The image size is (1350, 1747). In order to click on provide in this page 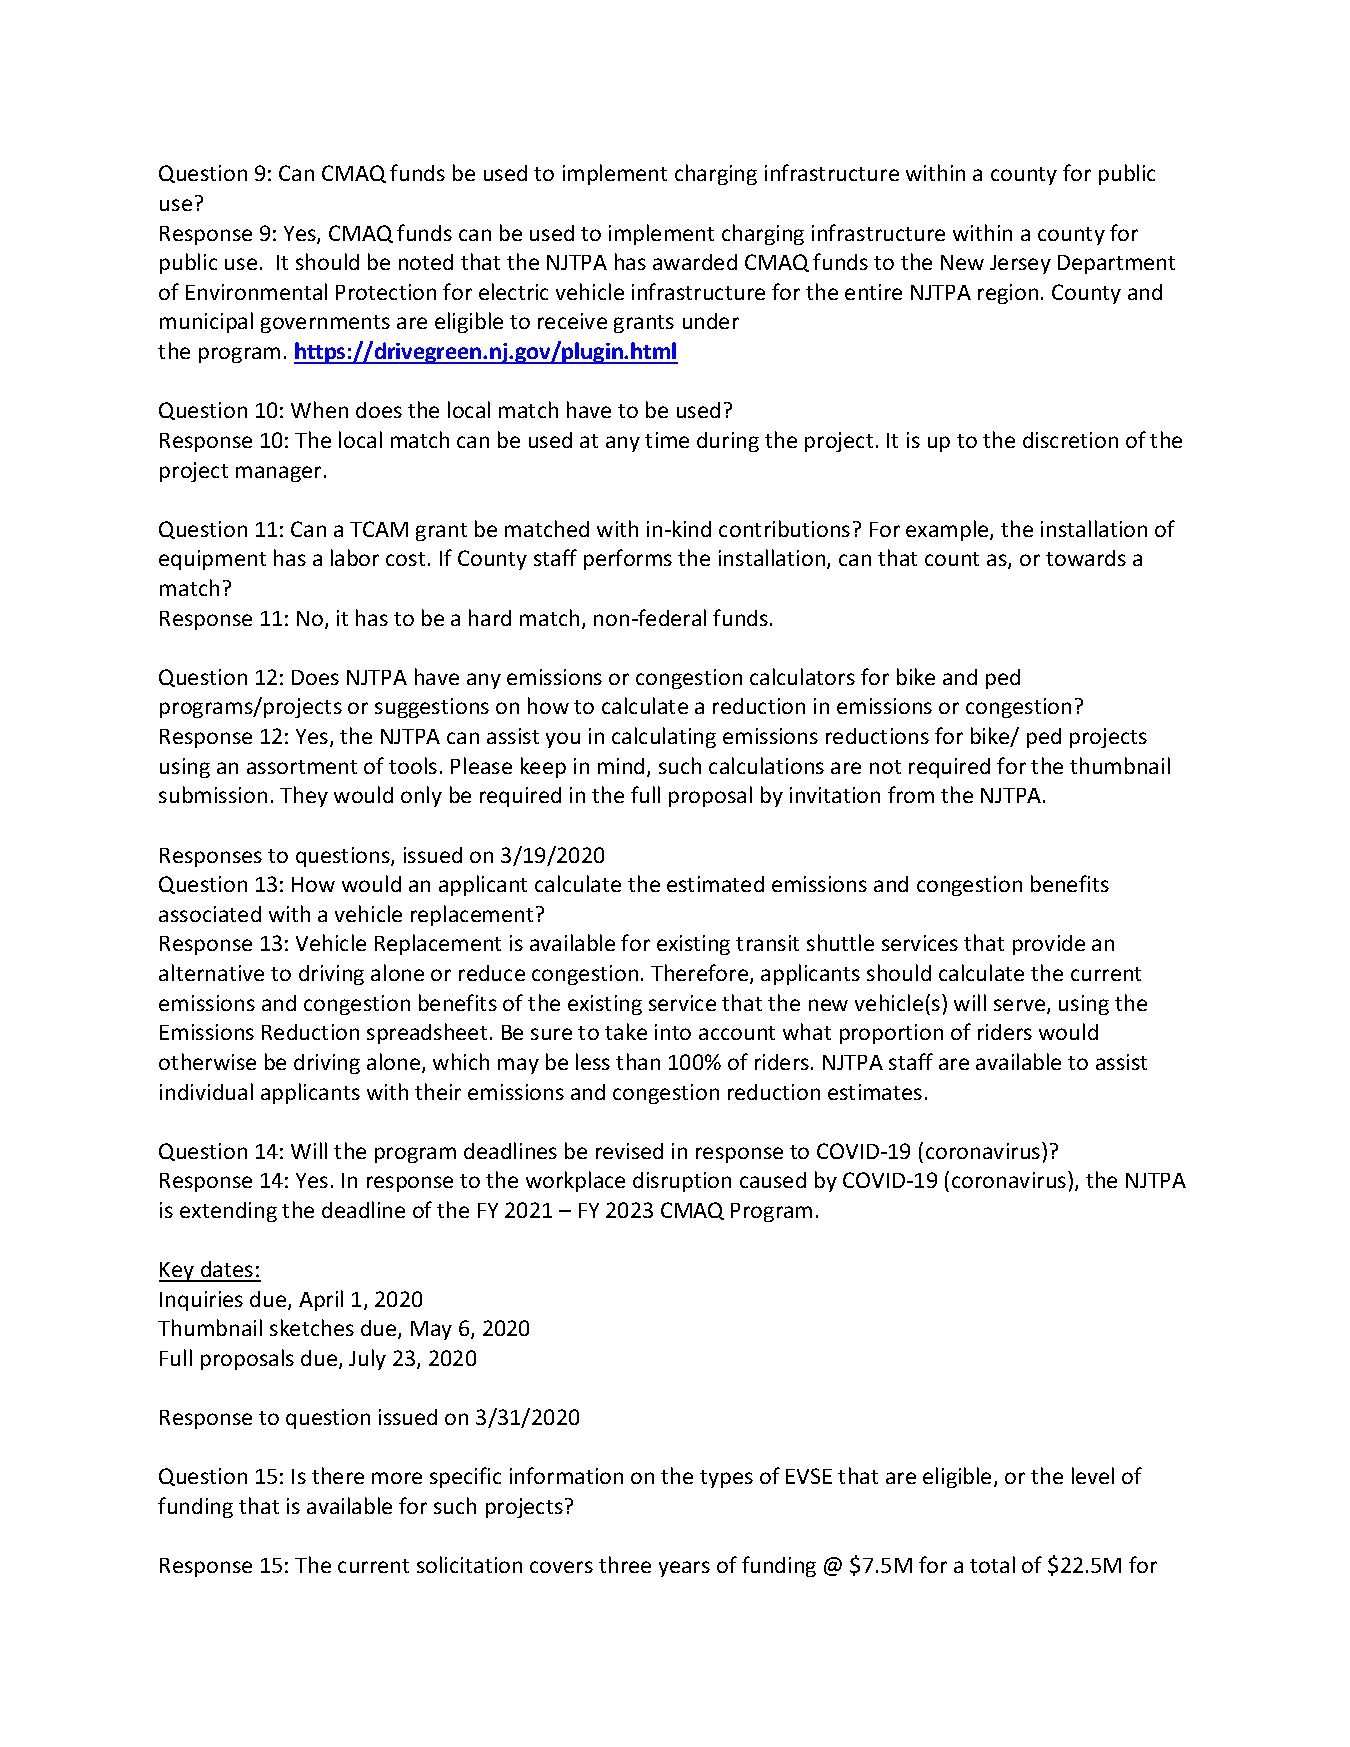, I will do `click(1049, 945)`.
